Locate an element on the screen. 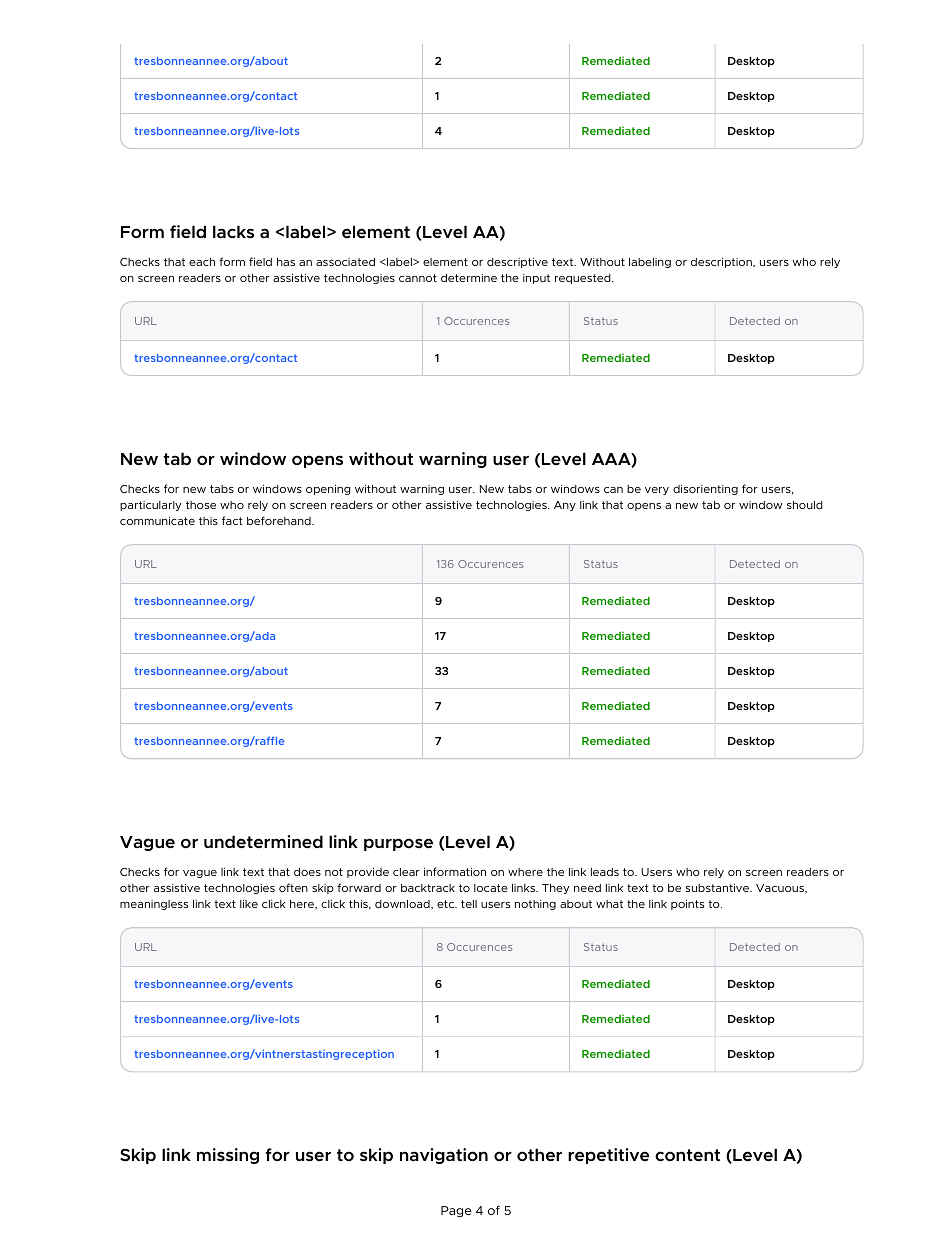 The width and height of the screenshot is (952, 1233). substantive is located at coordinates (718, 888).
